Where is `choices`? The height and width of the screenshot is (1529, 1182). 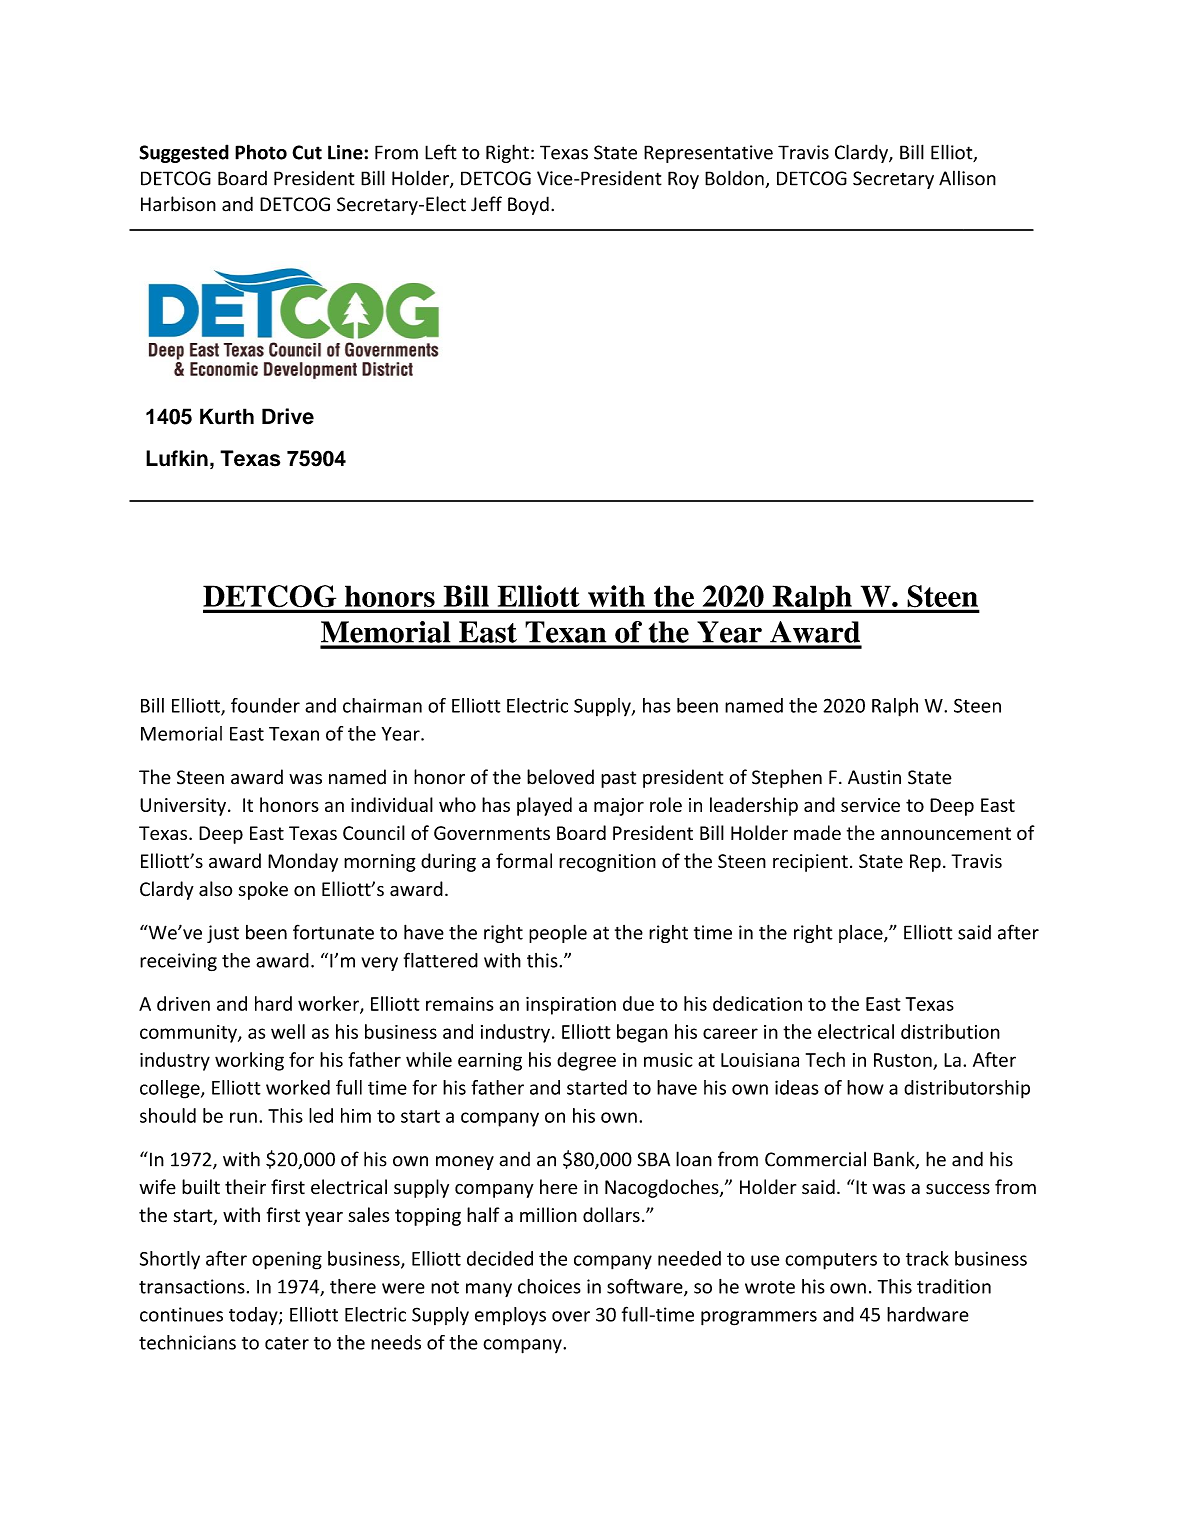
choices is located at coordinates (549, 1286).
